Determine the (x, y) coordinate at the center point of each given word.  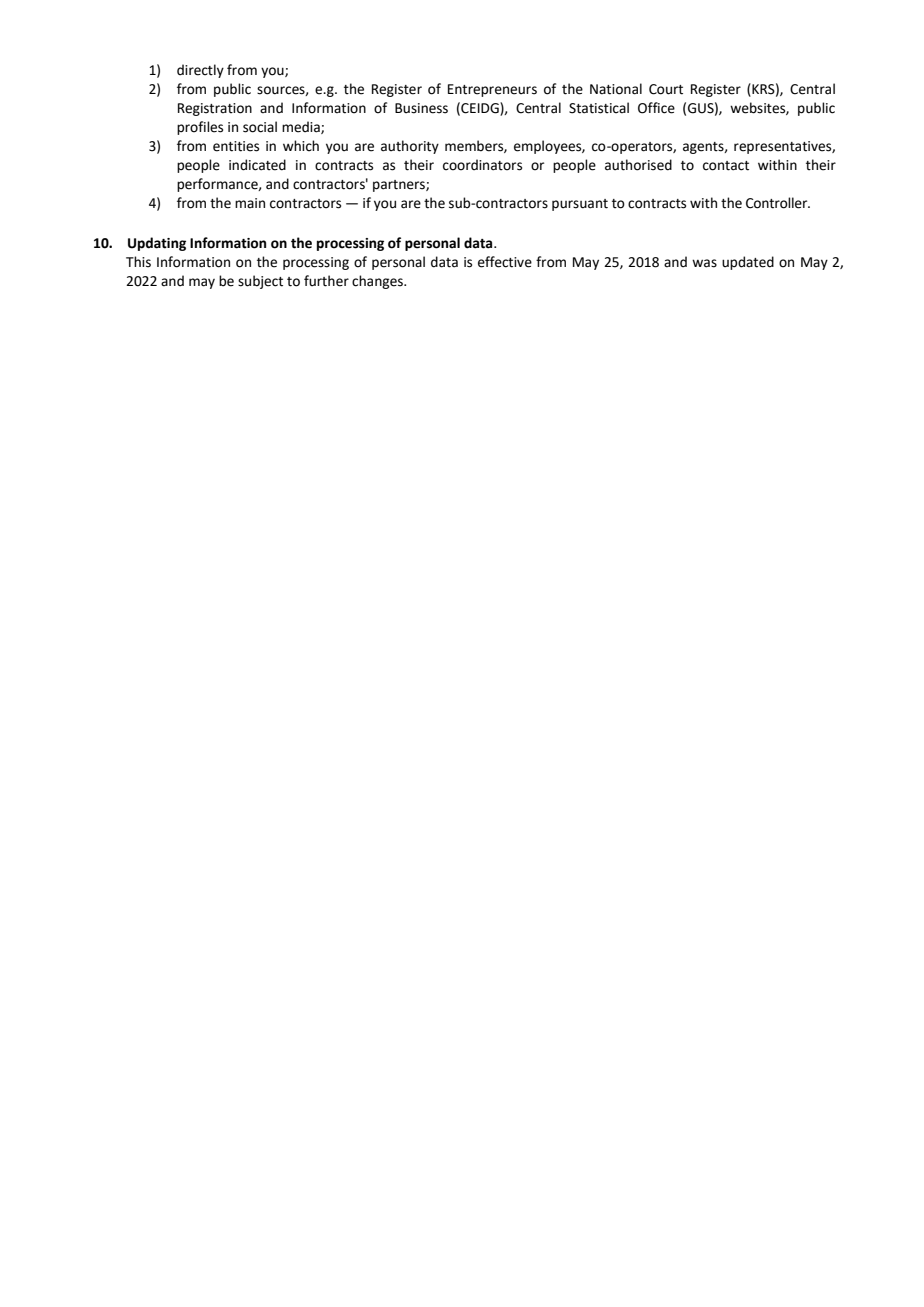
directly (200, 71)
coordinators (482, 165)
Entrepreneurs (492, 90)
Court (666, 89)
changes (378, 282)
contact (726, 166)
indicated (257, 165)
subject (260, 282)
